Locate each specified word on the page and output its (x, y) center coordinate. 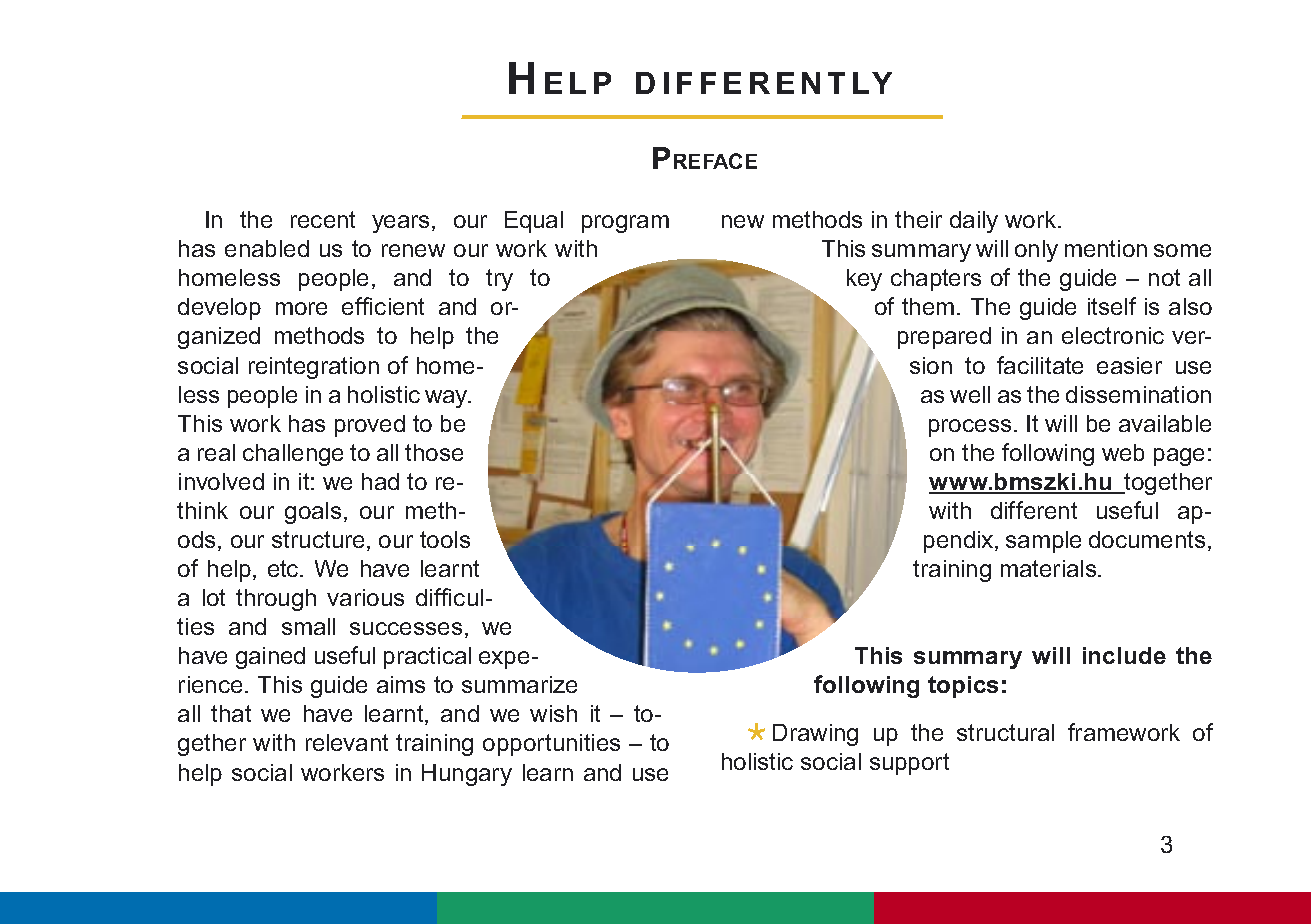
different (1034, 510)
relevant (347, 742)
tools (445, 539)
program (625, 224)
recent (323, 219)
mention (1106, 248)
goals (313, 513)
